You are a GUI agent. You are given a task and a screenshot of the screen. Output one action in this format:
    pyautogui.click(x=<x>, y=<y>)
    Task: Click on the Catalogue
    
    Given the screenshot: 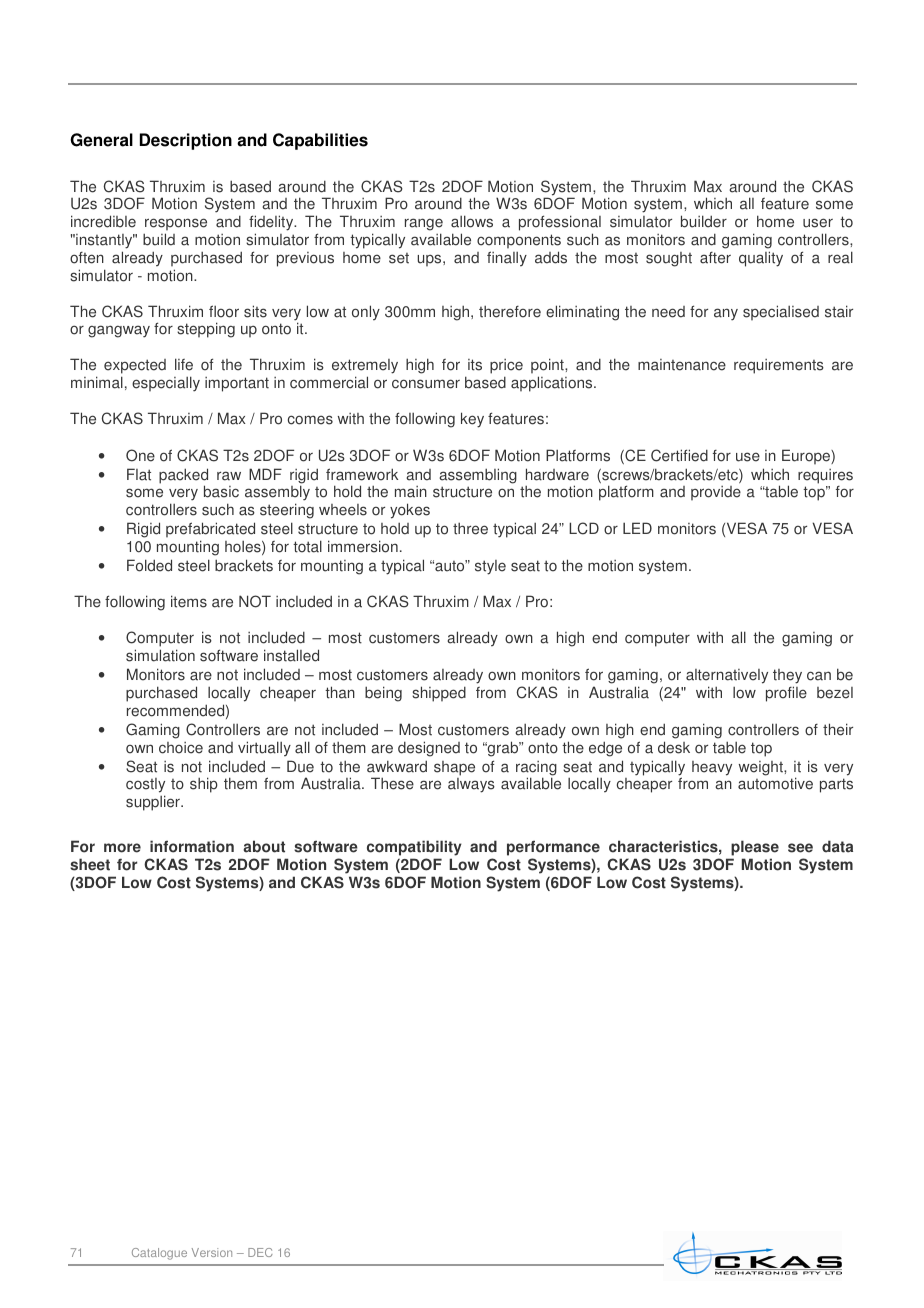 What is the action you would take?
    pyautogui.click(x=159, y=1254)
